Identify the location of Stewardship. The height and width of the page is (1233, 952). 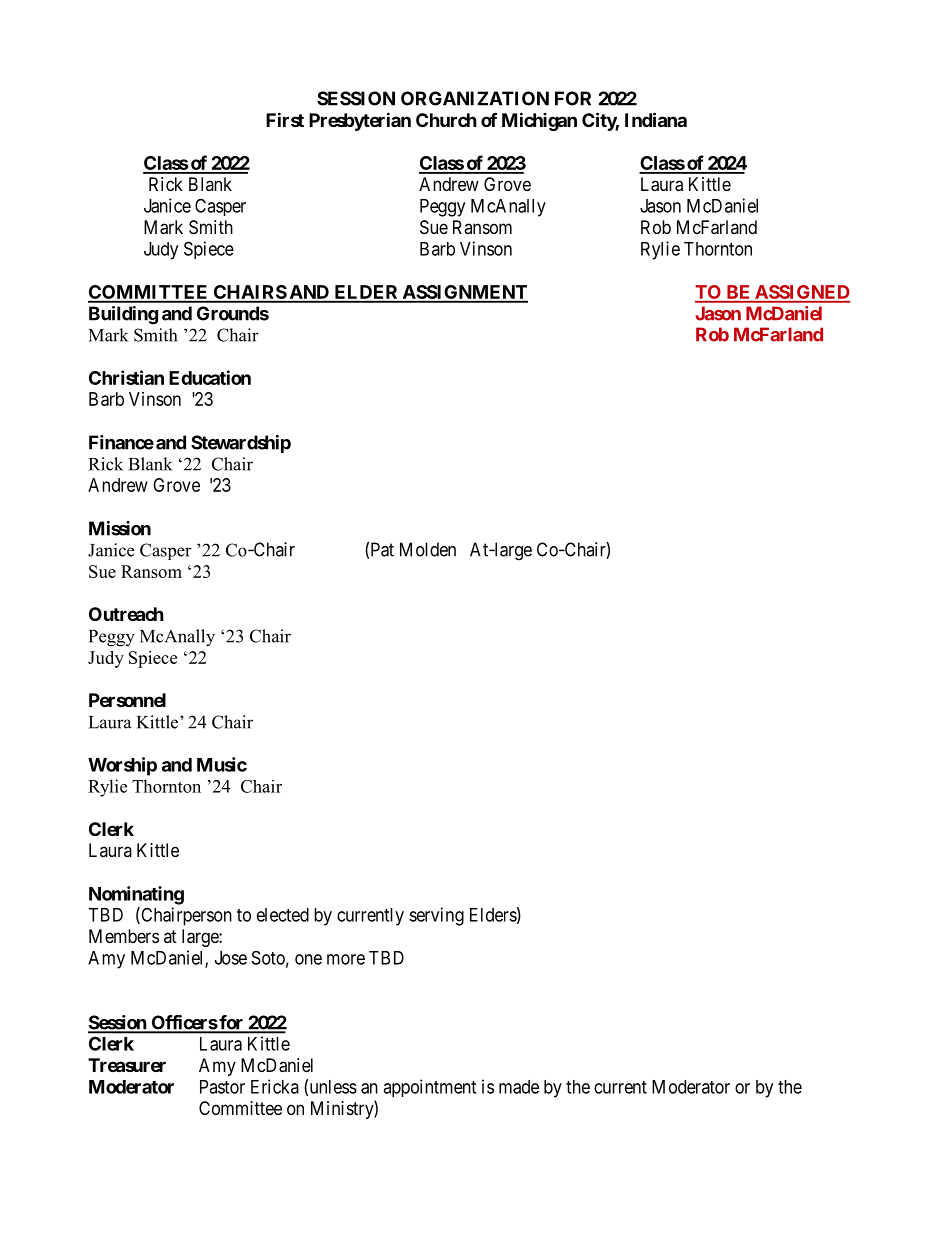
(241, 444).
